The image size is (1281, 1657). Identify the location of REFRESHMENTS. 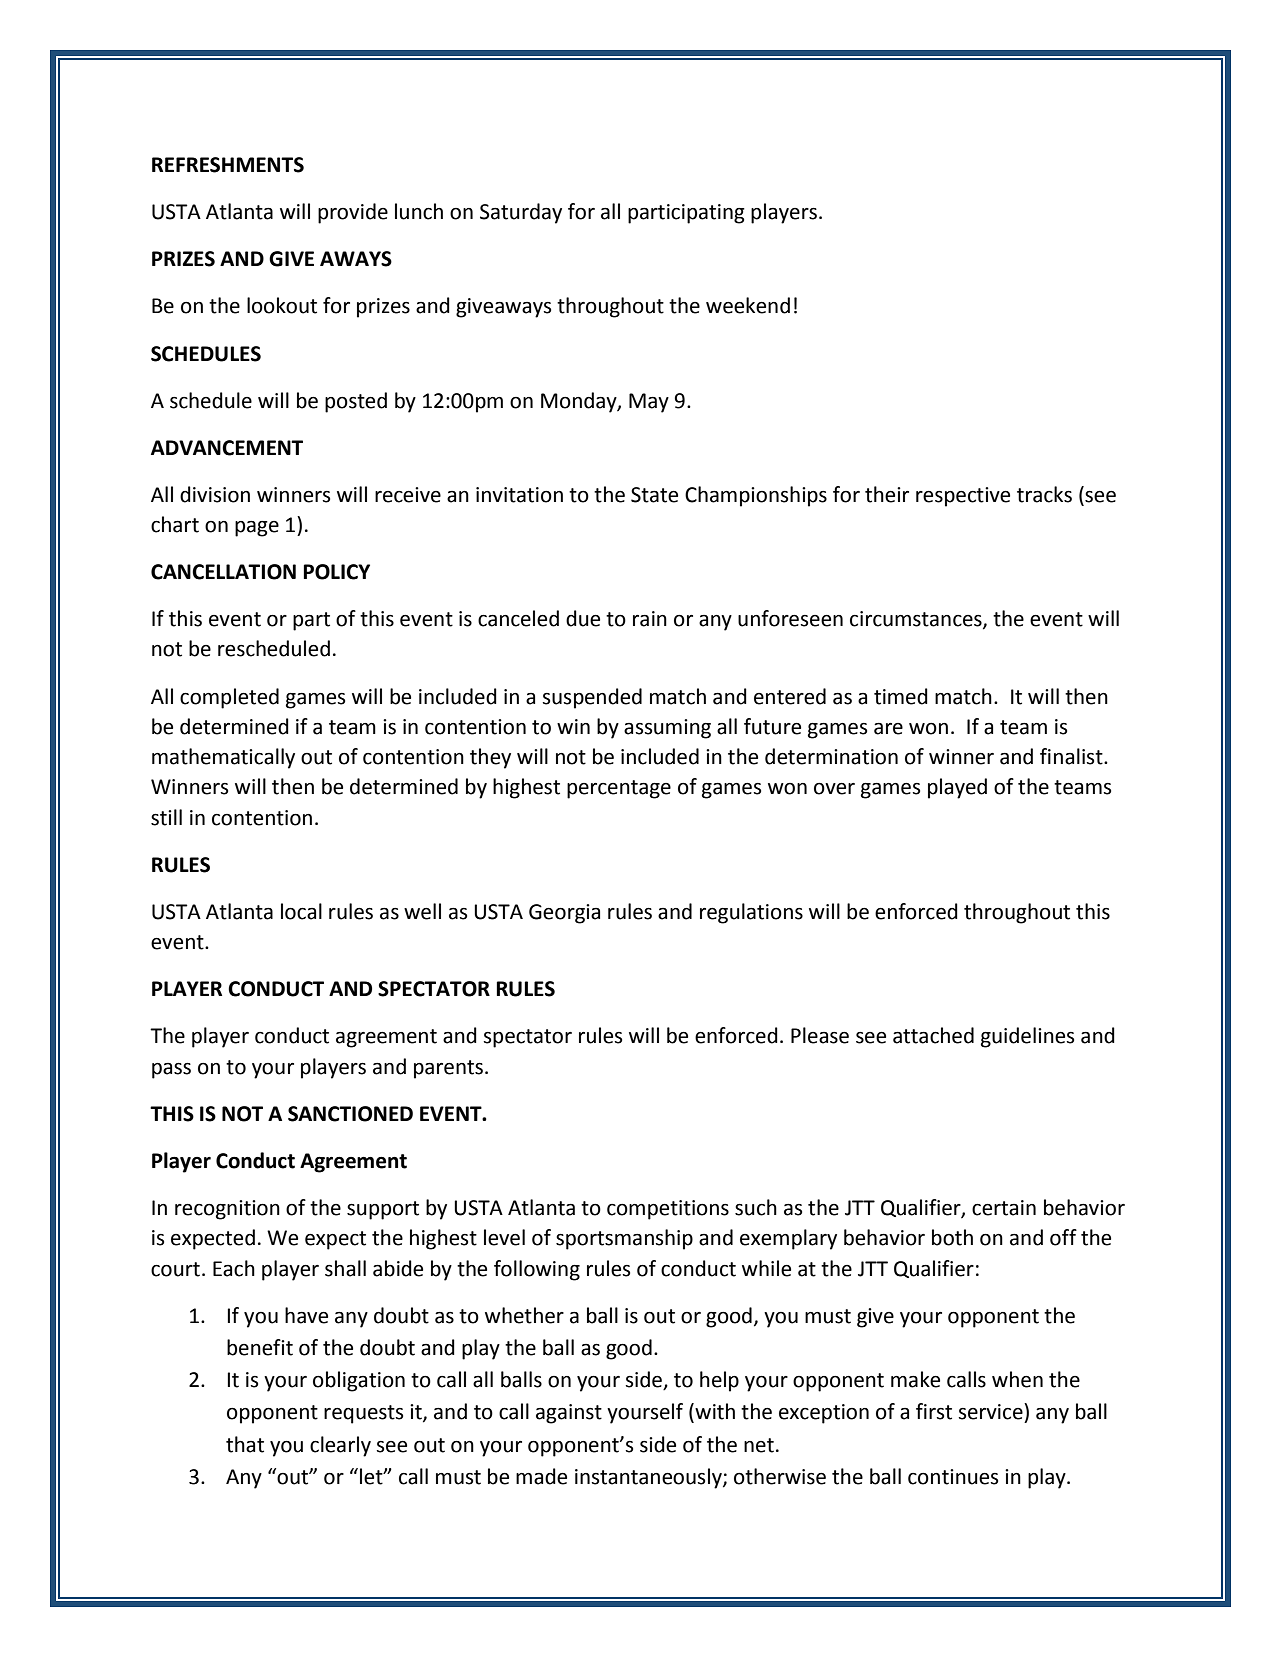
(228, 165).
